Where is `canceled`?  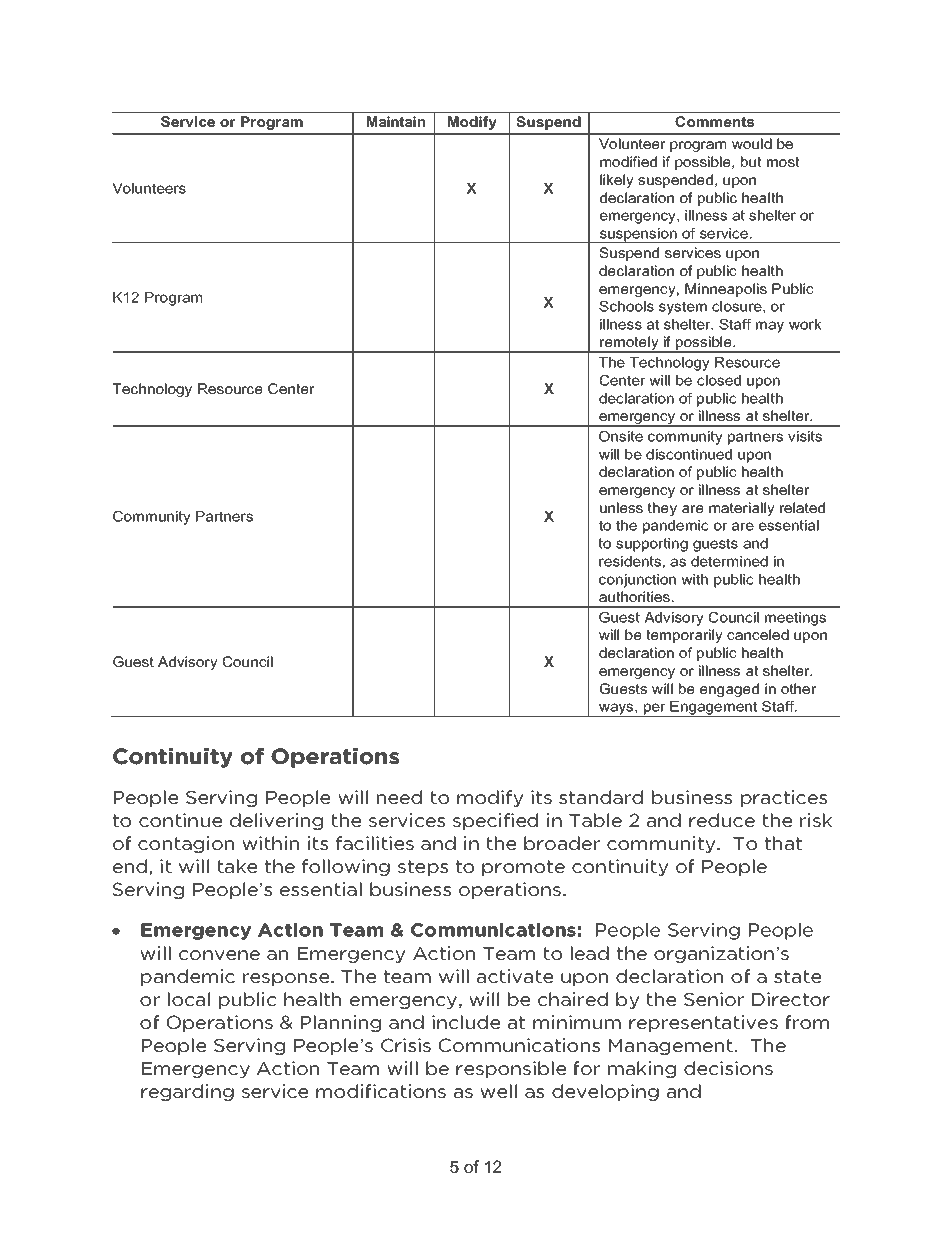
canceled is located at coordinates (758, 634).
